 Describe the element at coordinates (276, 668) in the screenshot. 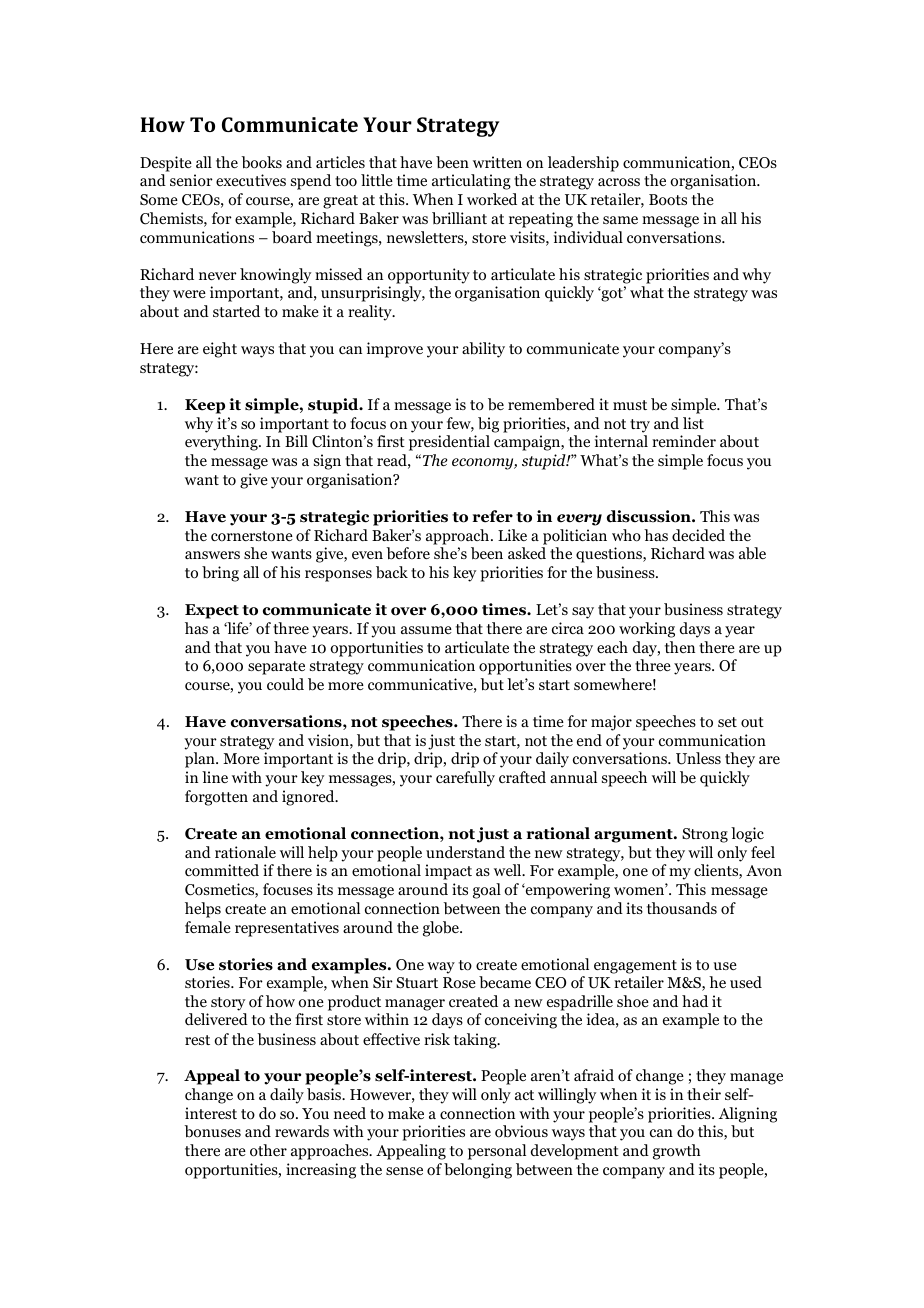

I see `separate` at that location.
